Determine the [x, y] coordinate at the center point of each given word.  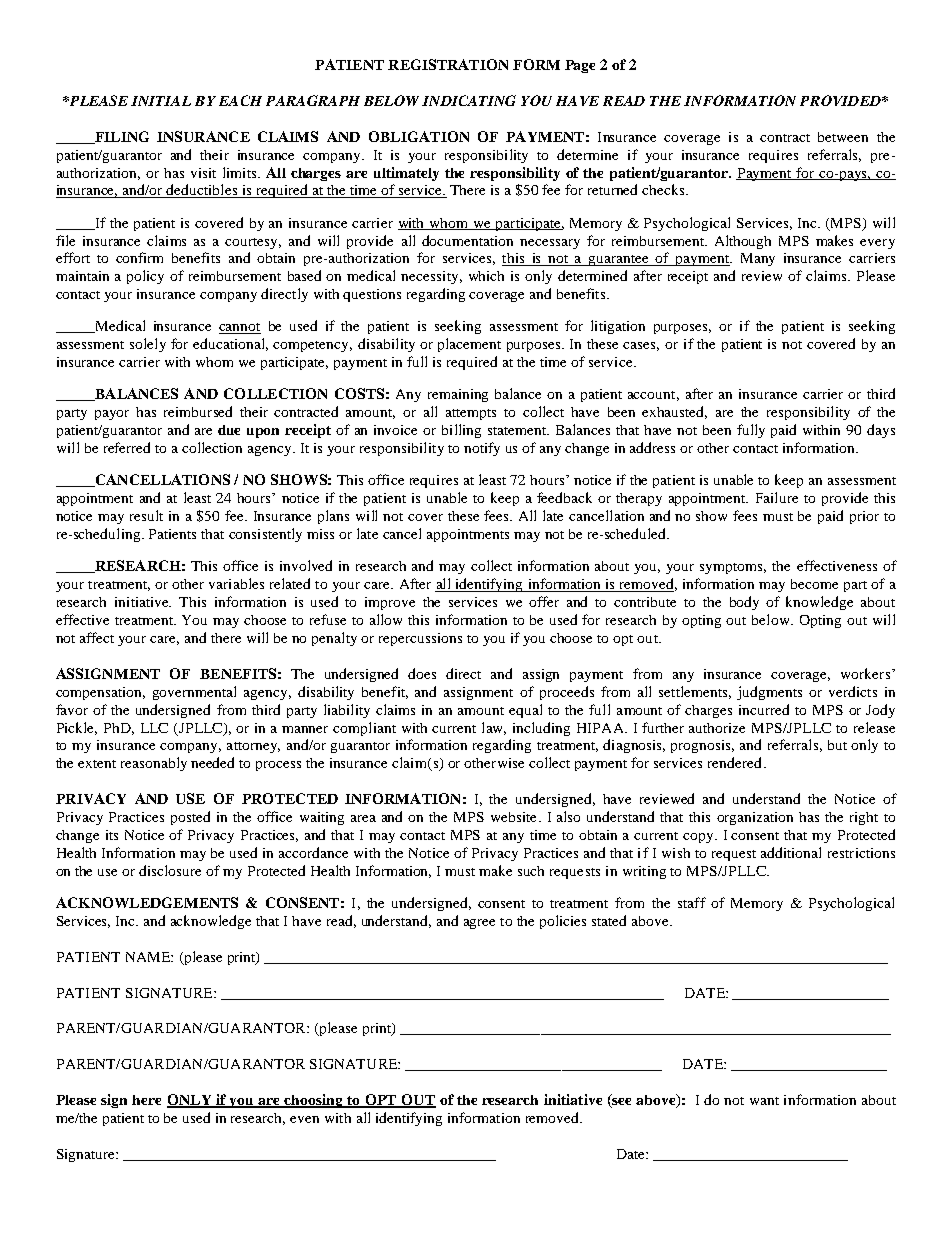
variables [236, 583]
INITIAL [161, 101]
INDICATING [469, 100]
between [843, 137]
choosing [314, 1101]
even [304, 1119]
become [814, 584]
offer [544, 601]
